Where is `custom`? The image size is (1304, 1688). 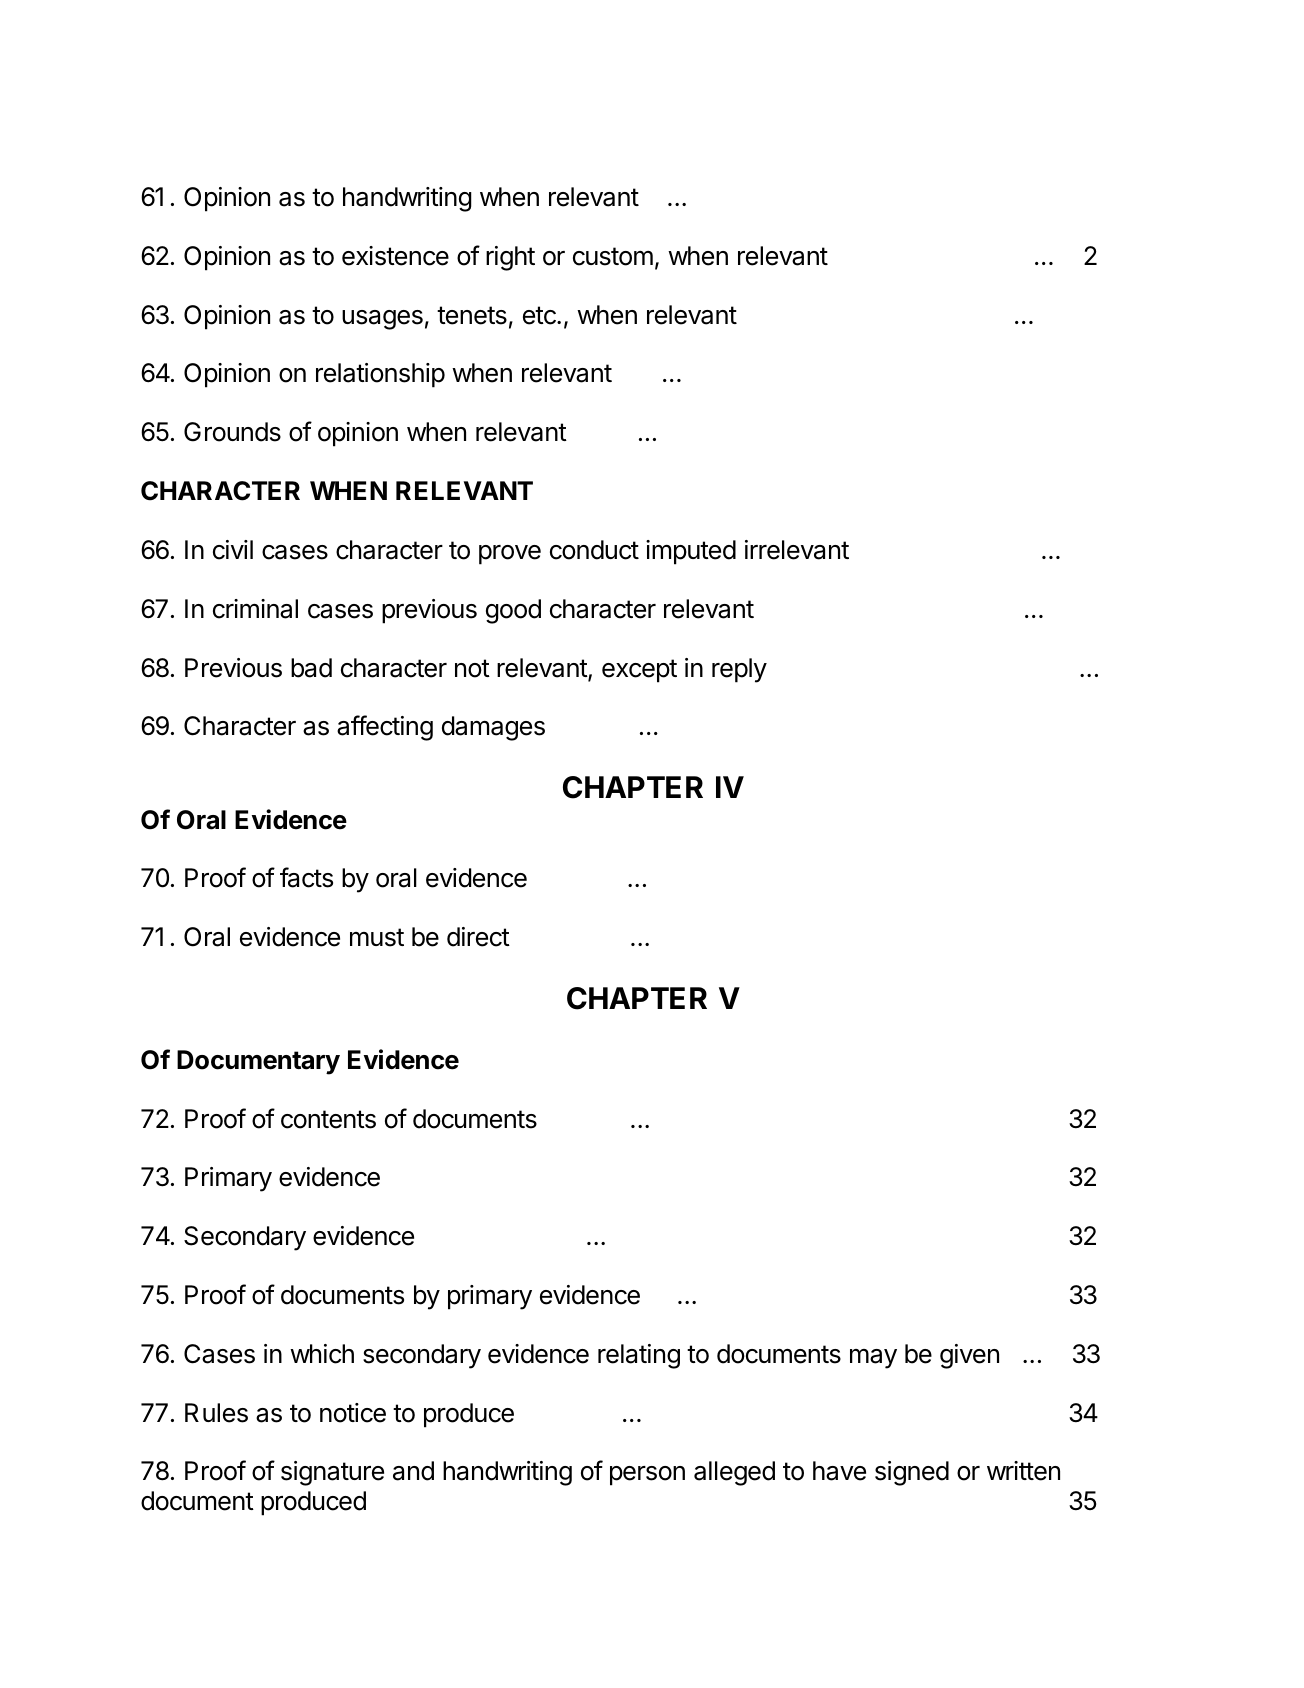 custom is located at coordinates (613, 256).
